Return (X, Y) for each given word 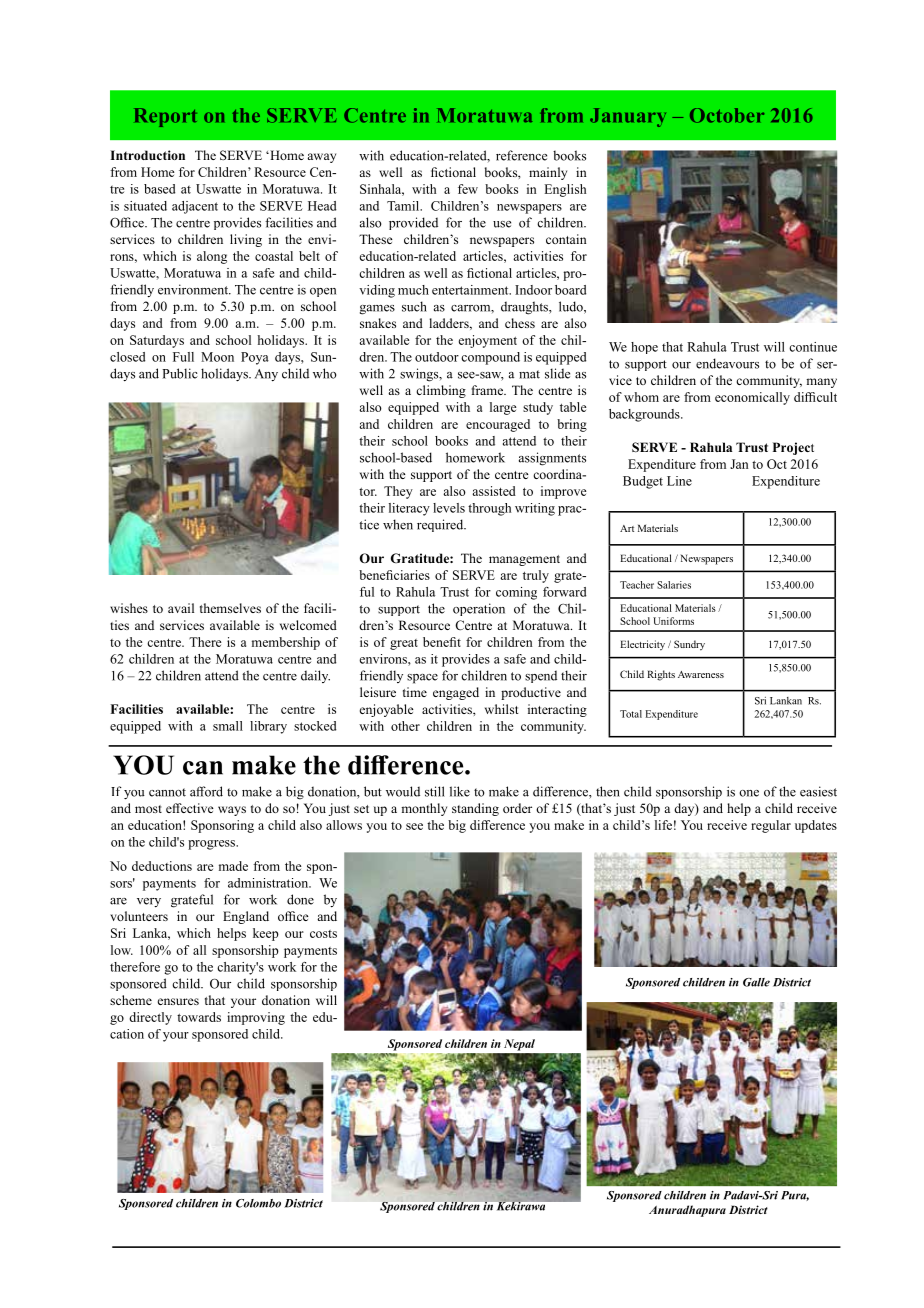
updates (816, 826)
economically (752, 398)
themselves (230, 608)
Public (180, 373)
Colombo (258, 1203)
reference (521, 155)
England (246, 917)
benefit (442, 642)
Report (165, 117)
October (727, 115)
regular (771, 826)
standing (475, 809)
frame (488, 390)
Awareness (701, 674)
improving (256, 1018)
